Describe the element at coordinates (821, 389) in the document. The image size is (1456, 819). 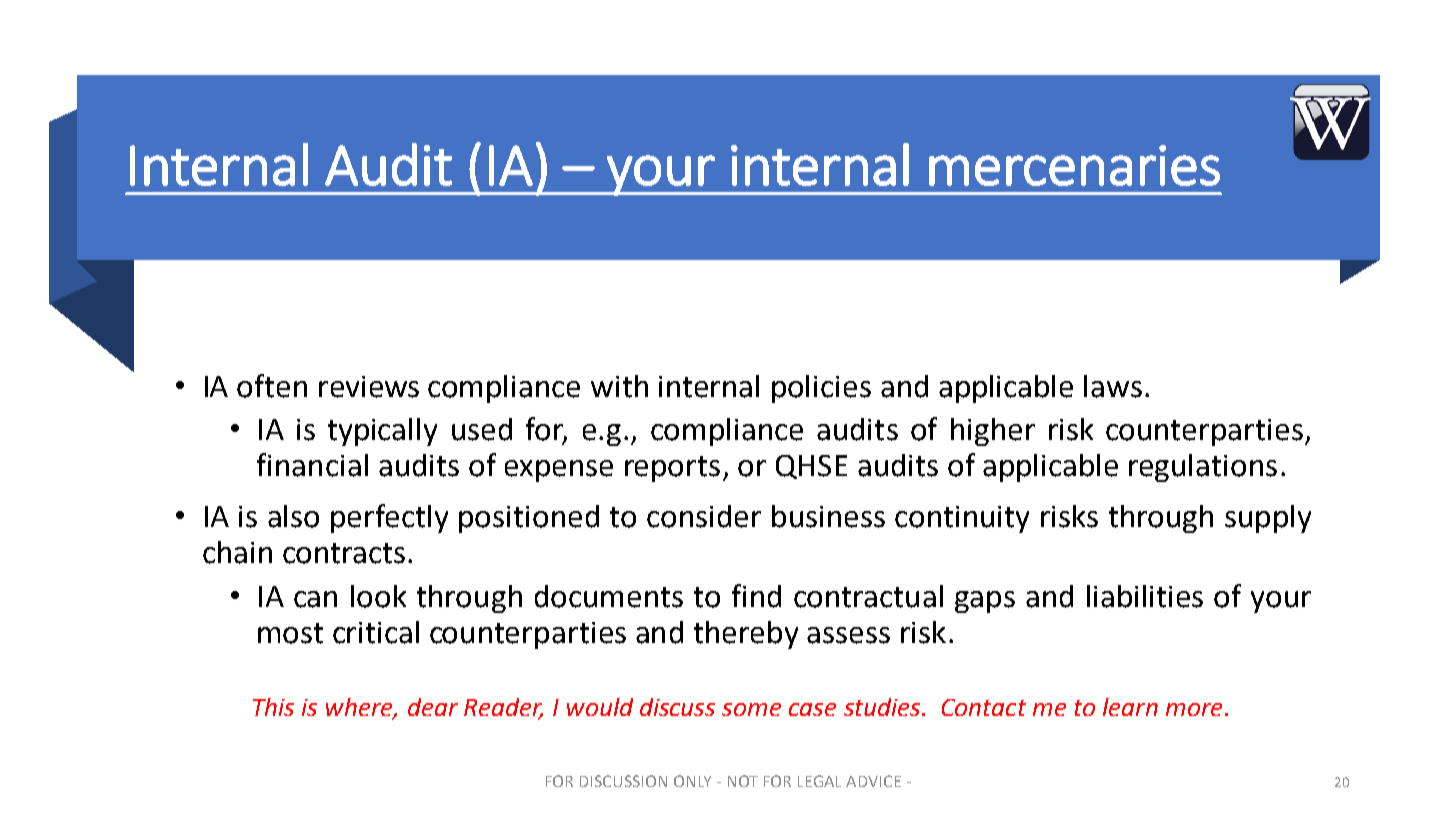
I see `policies` at that location.
